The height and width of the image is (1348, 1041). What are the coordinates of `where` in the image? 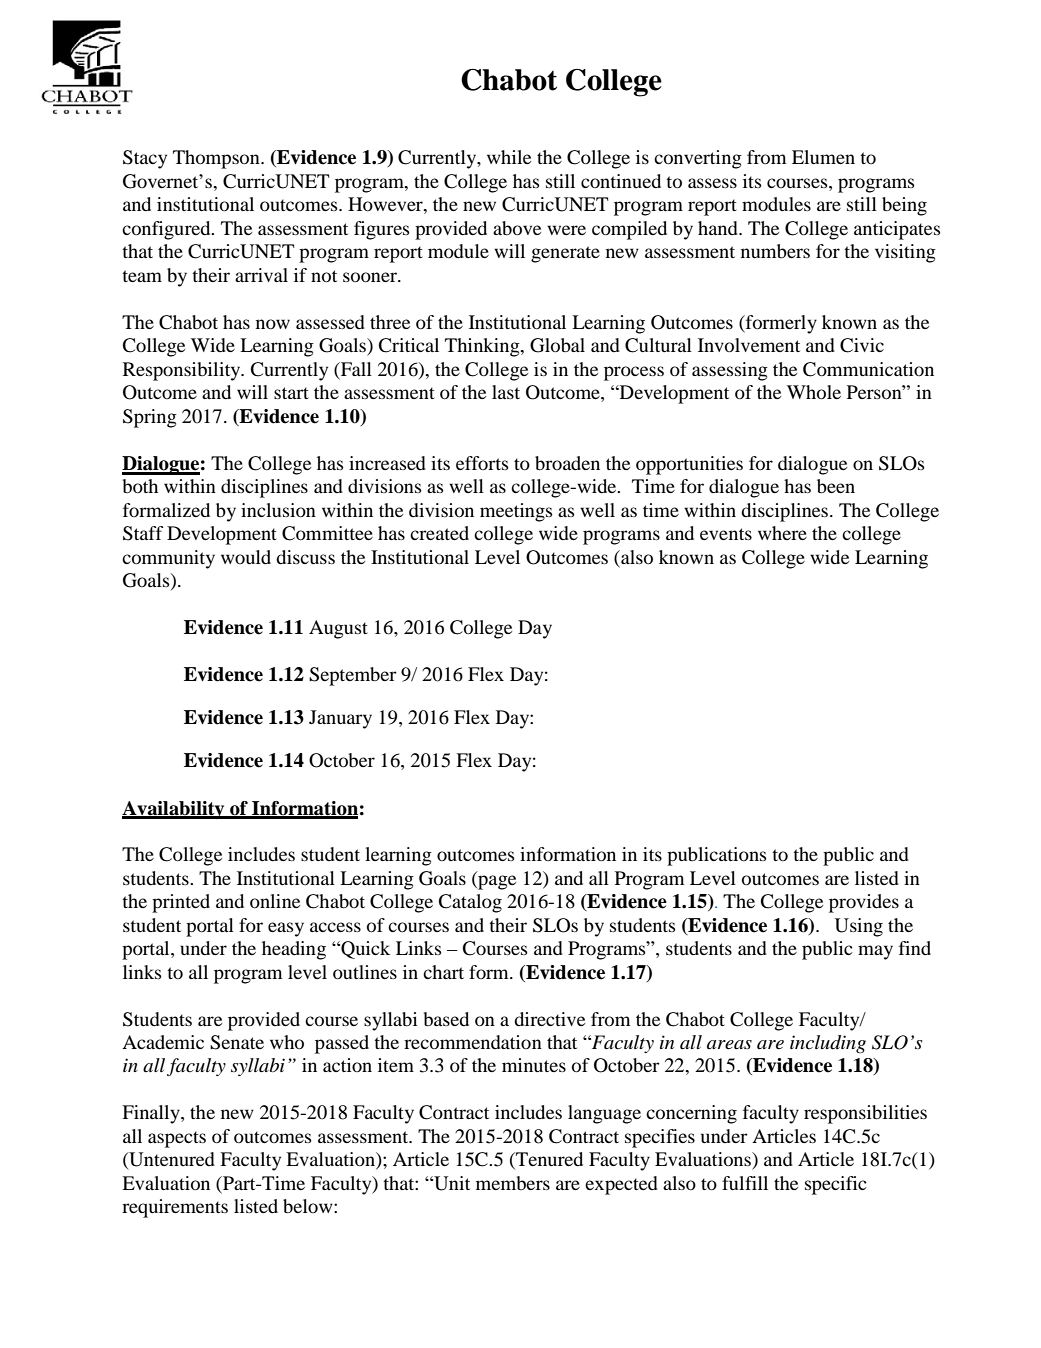 It's located at (782, 533).
